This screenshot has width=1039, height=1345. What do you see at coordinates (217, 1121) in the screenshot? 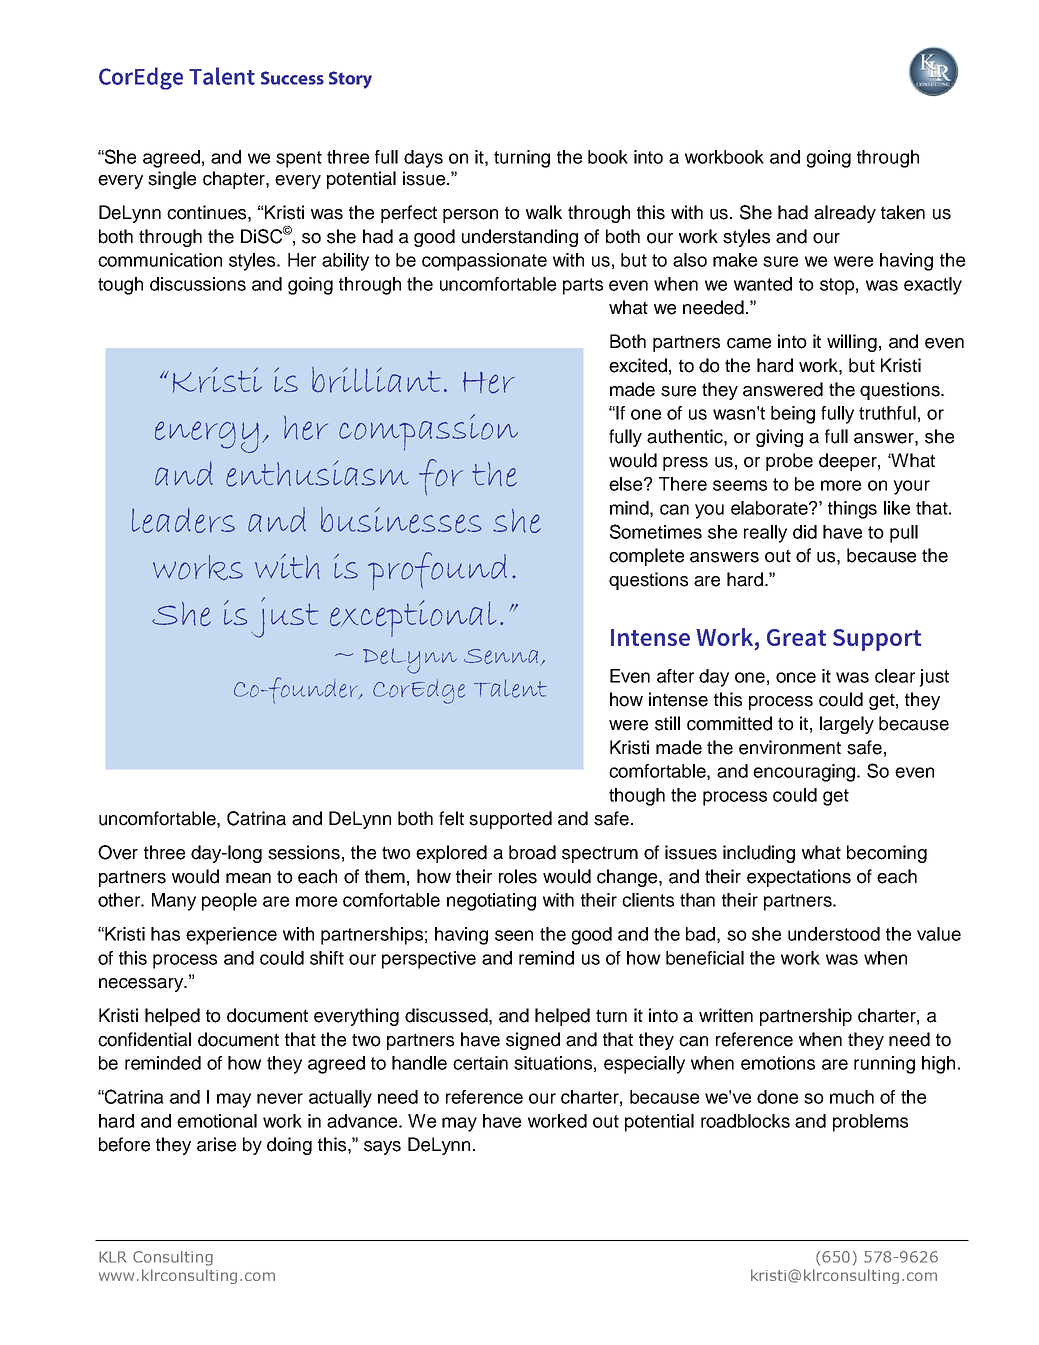
I see `emotional` at bounding box center [217, 1121].
